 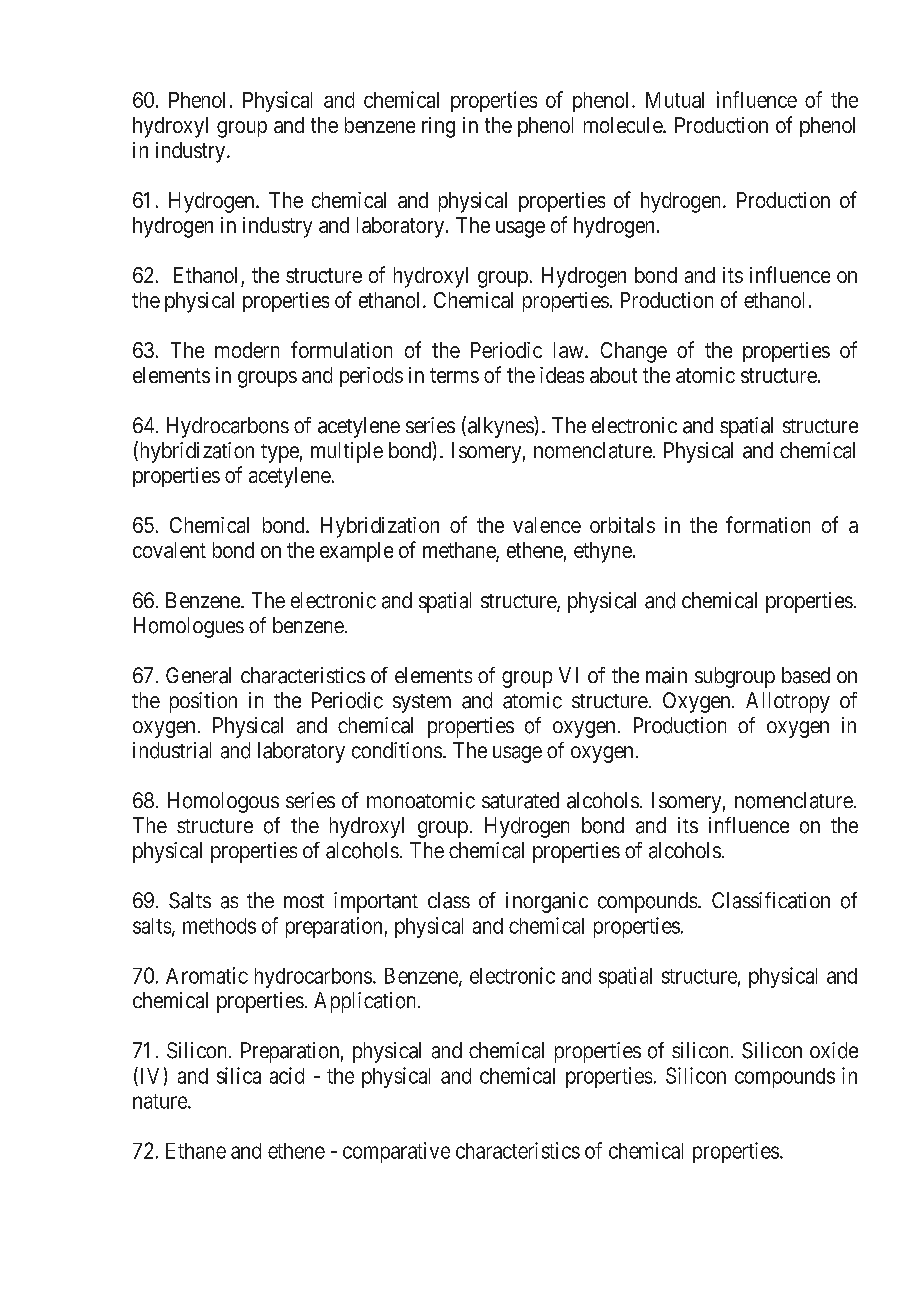 What do you see at coordinates (834, 1050) in the screenshot?
I see `oxide` at bounding box center [834, 1050].
